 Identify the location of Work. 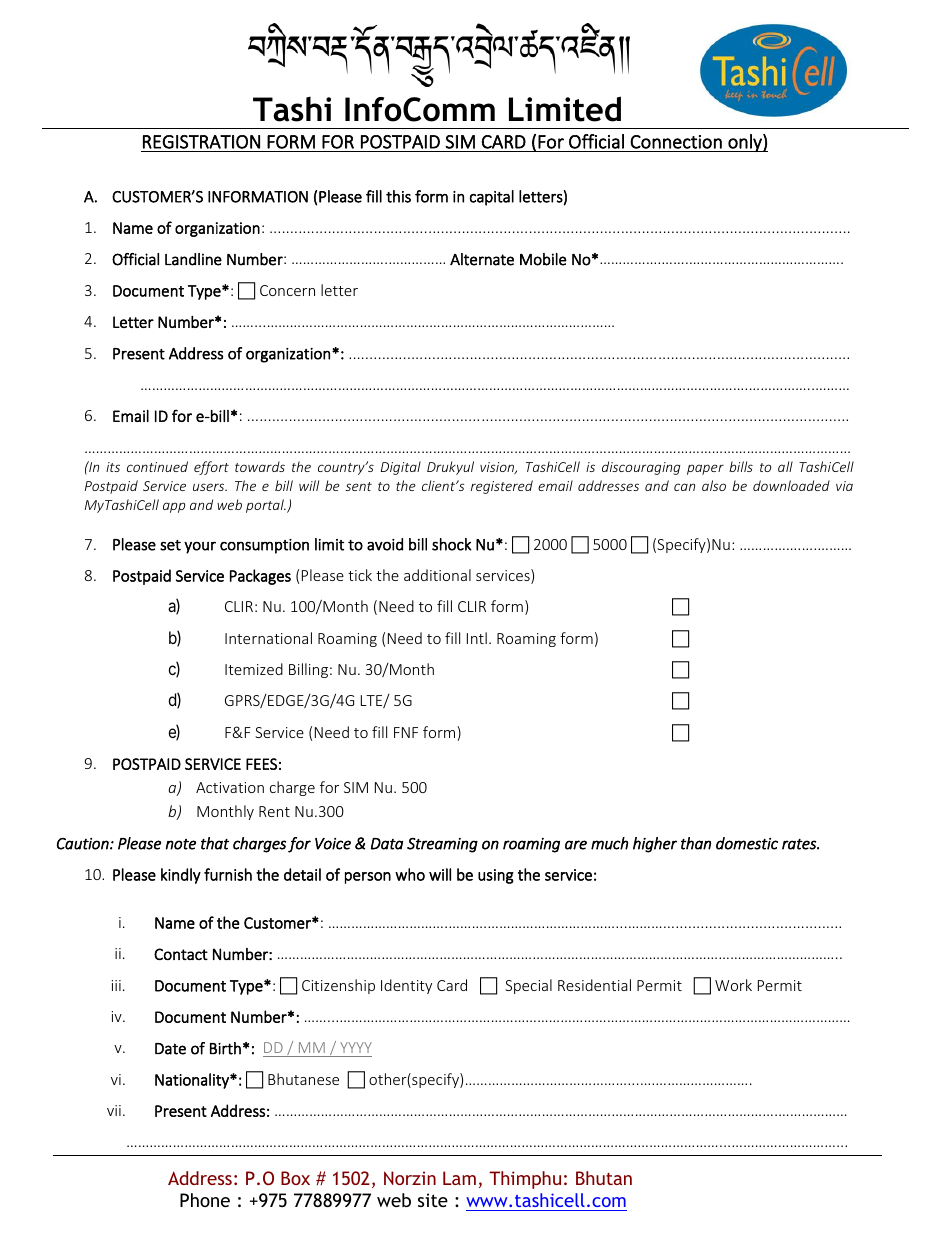
(733, 985).
